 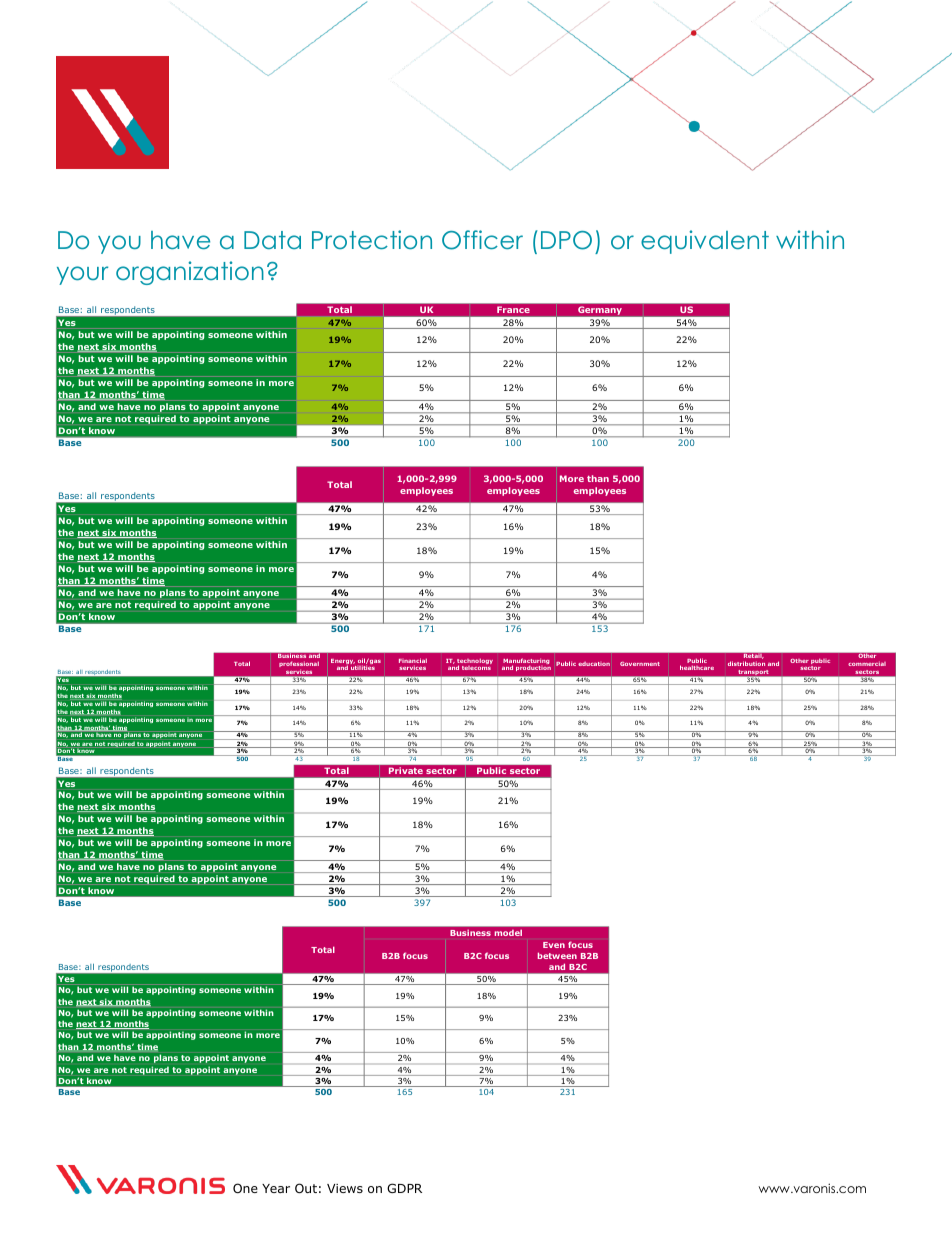 I want to click on between, so click(x=557, y=955).
